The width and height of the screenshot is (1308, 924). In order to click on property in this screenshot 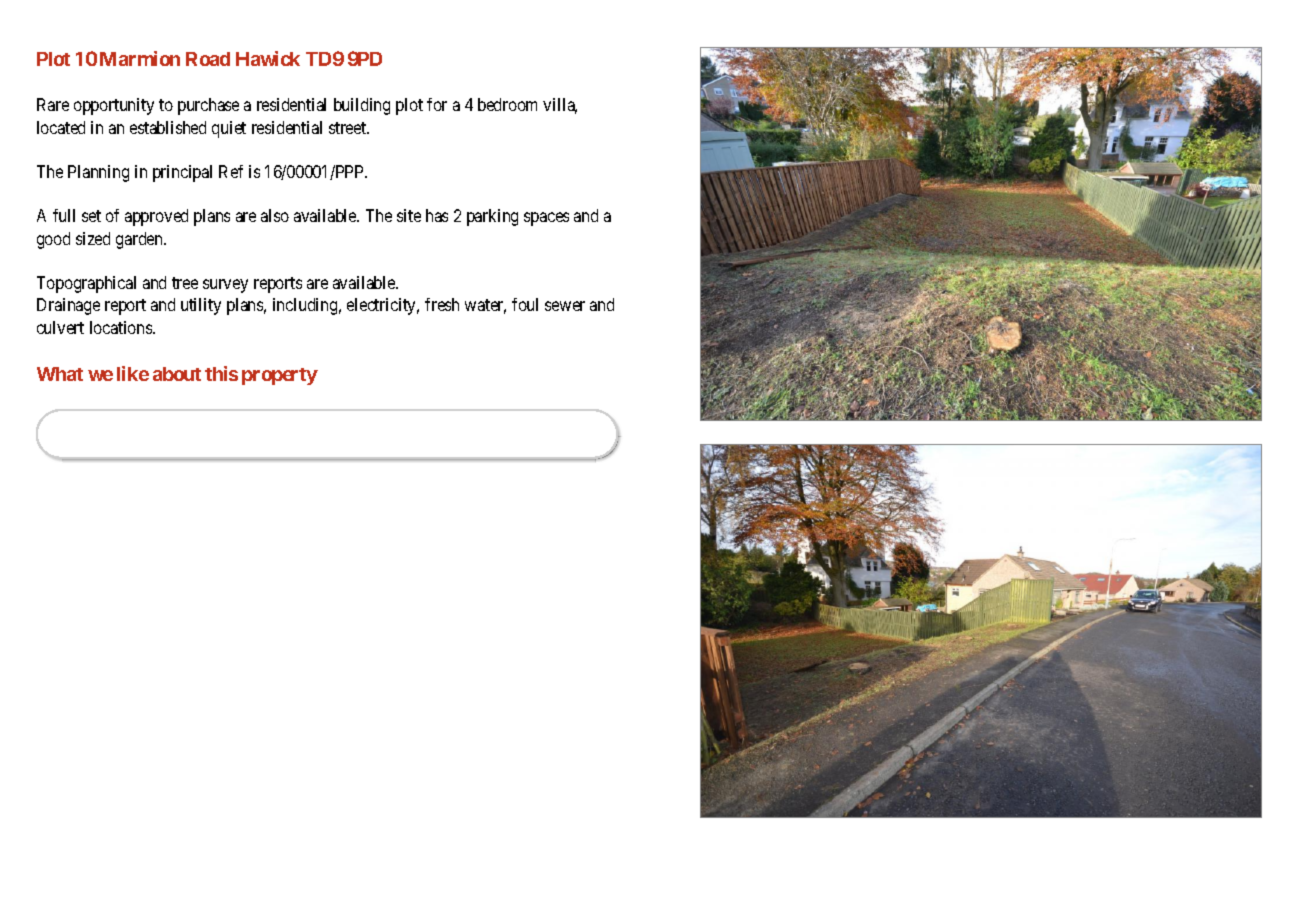, I will do `click(280, 376)`.
